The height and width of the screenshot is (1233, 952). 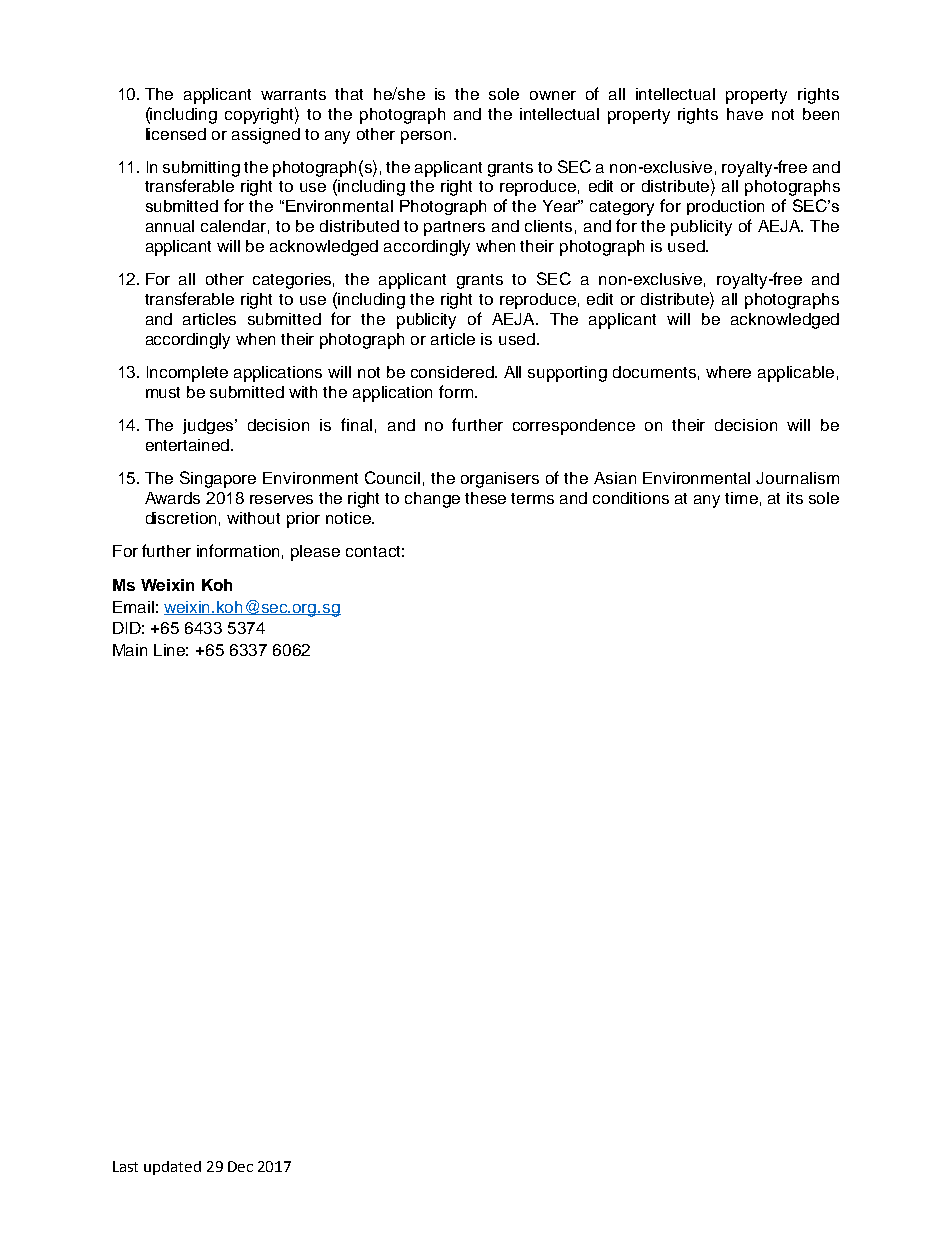 What do you see at coordinates (485, 498) in the screenshot?
I see `these` at bounding box center [485, 498].
